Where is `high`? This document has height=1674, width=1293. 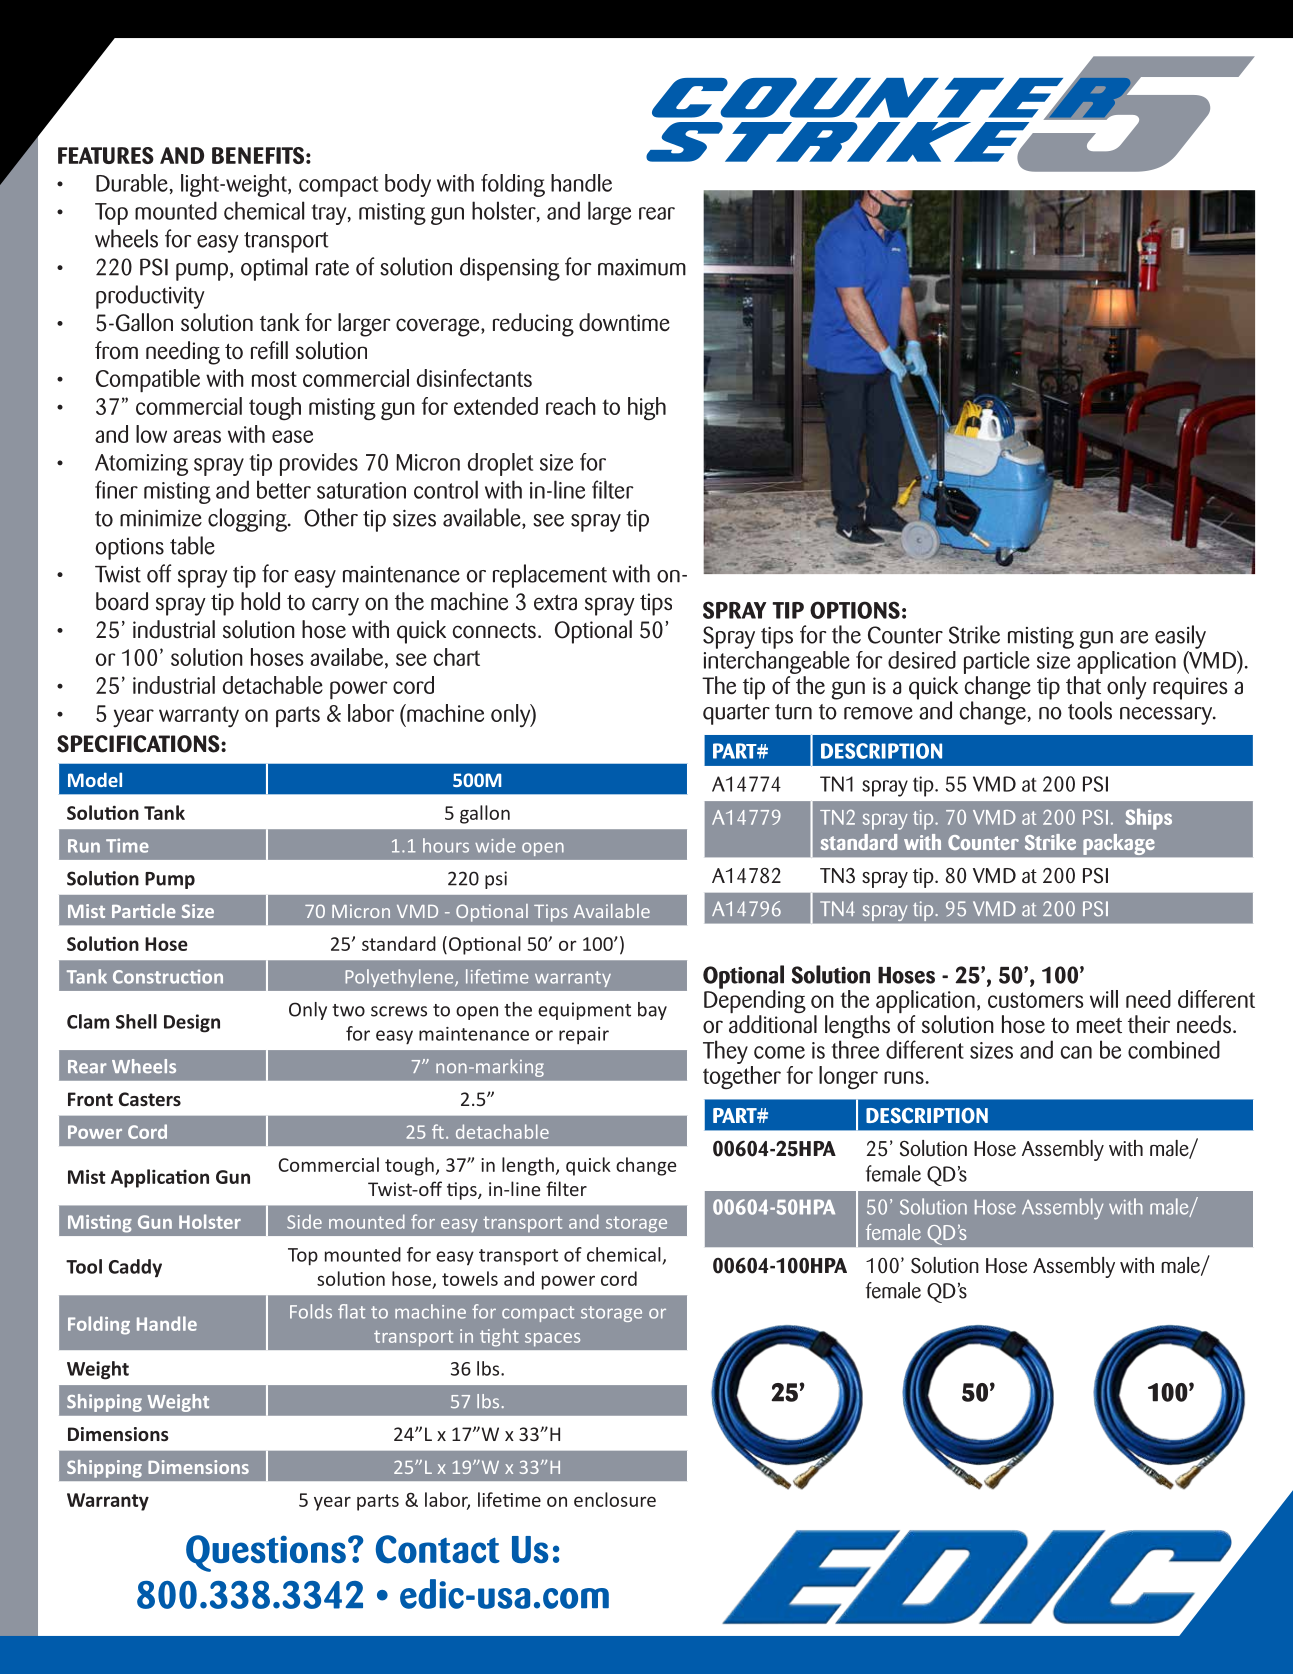 high is located at coordinates (647, 409).
